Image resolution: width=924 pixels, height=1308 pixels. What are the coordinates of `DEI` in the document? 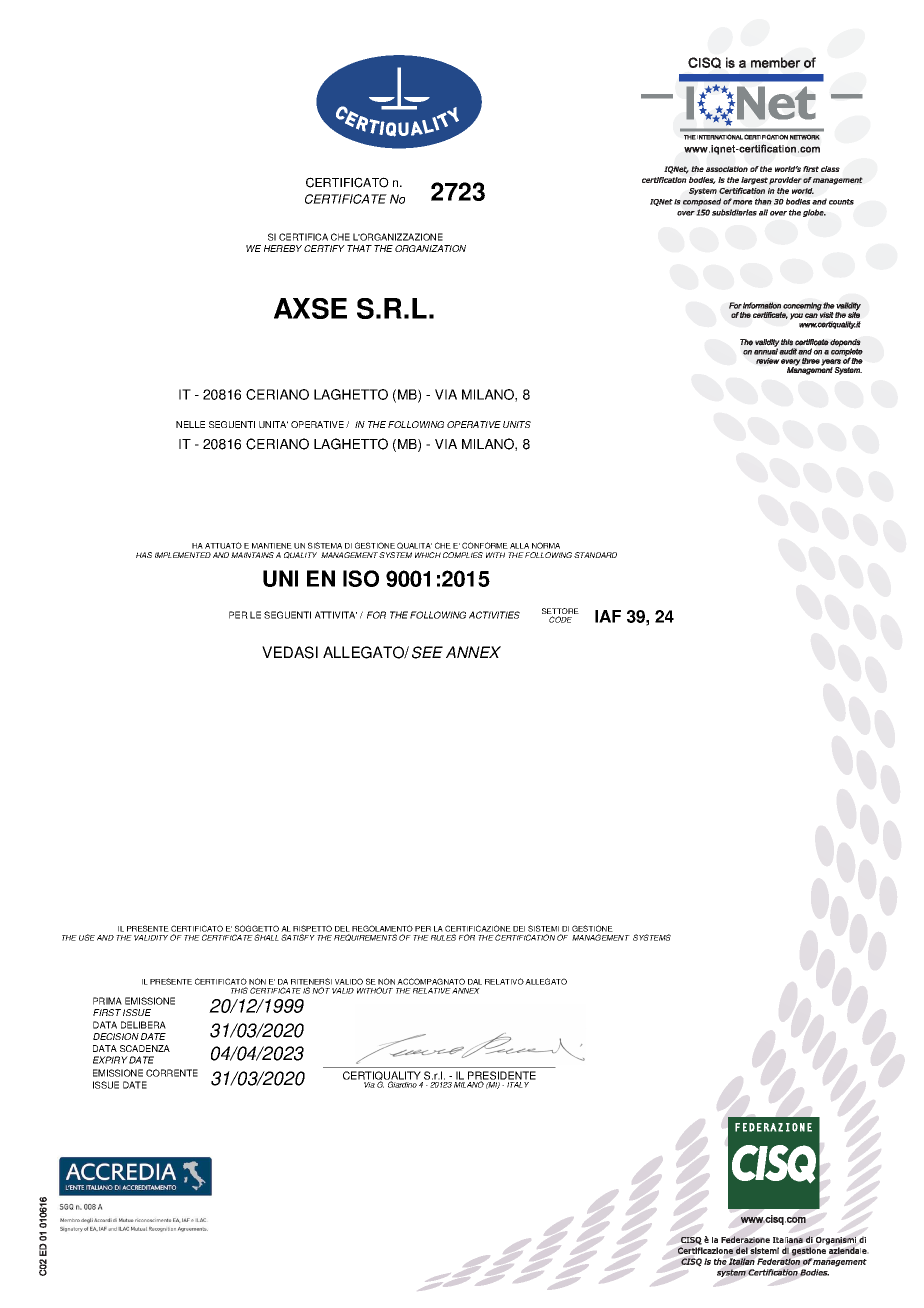 It's located at (519, 929).
